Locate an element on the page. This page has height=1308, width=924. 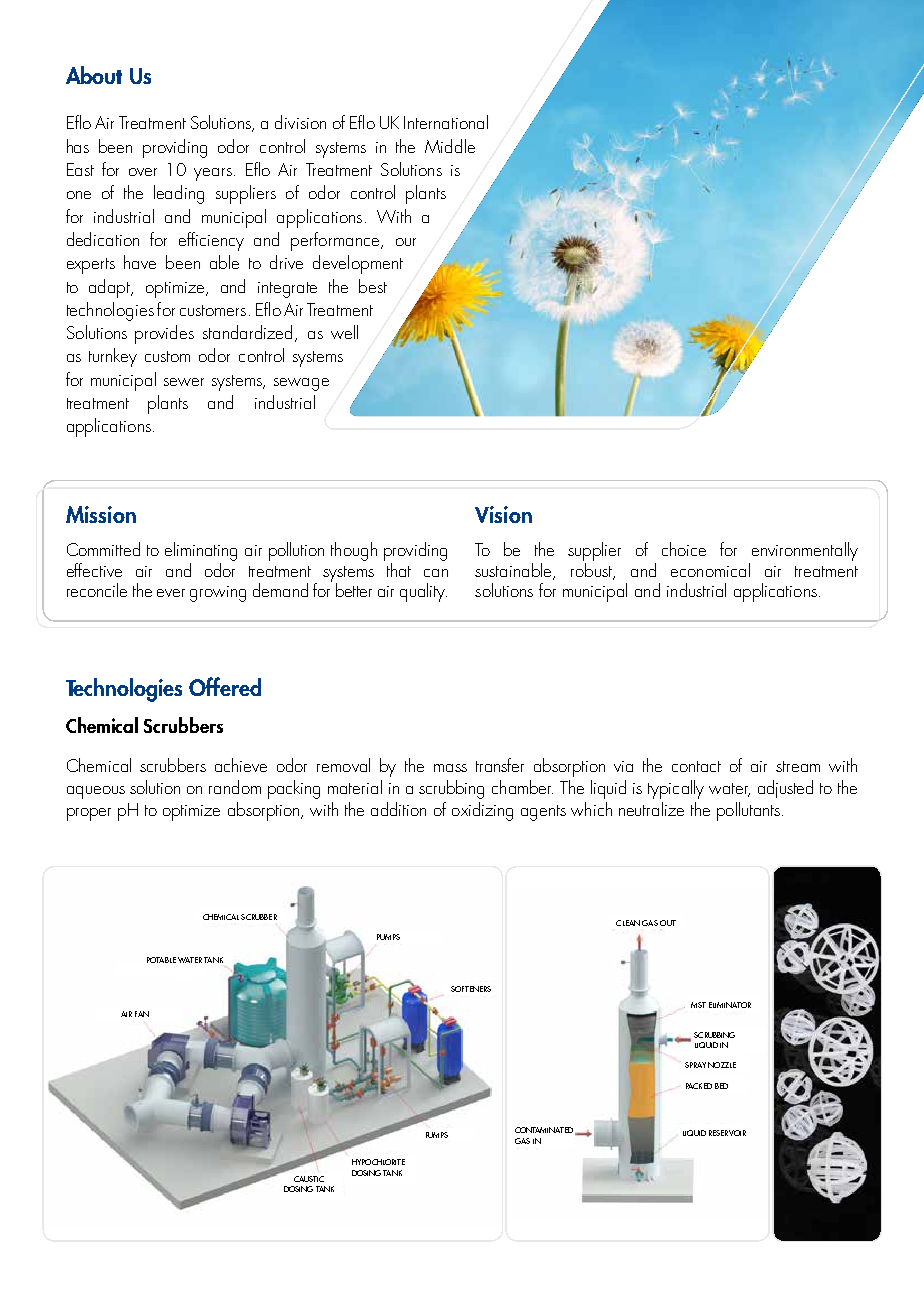
sewer is located at coordinates (184, 382).
